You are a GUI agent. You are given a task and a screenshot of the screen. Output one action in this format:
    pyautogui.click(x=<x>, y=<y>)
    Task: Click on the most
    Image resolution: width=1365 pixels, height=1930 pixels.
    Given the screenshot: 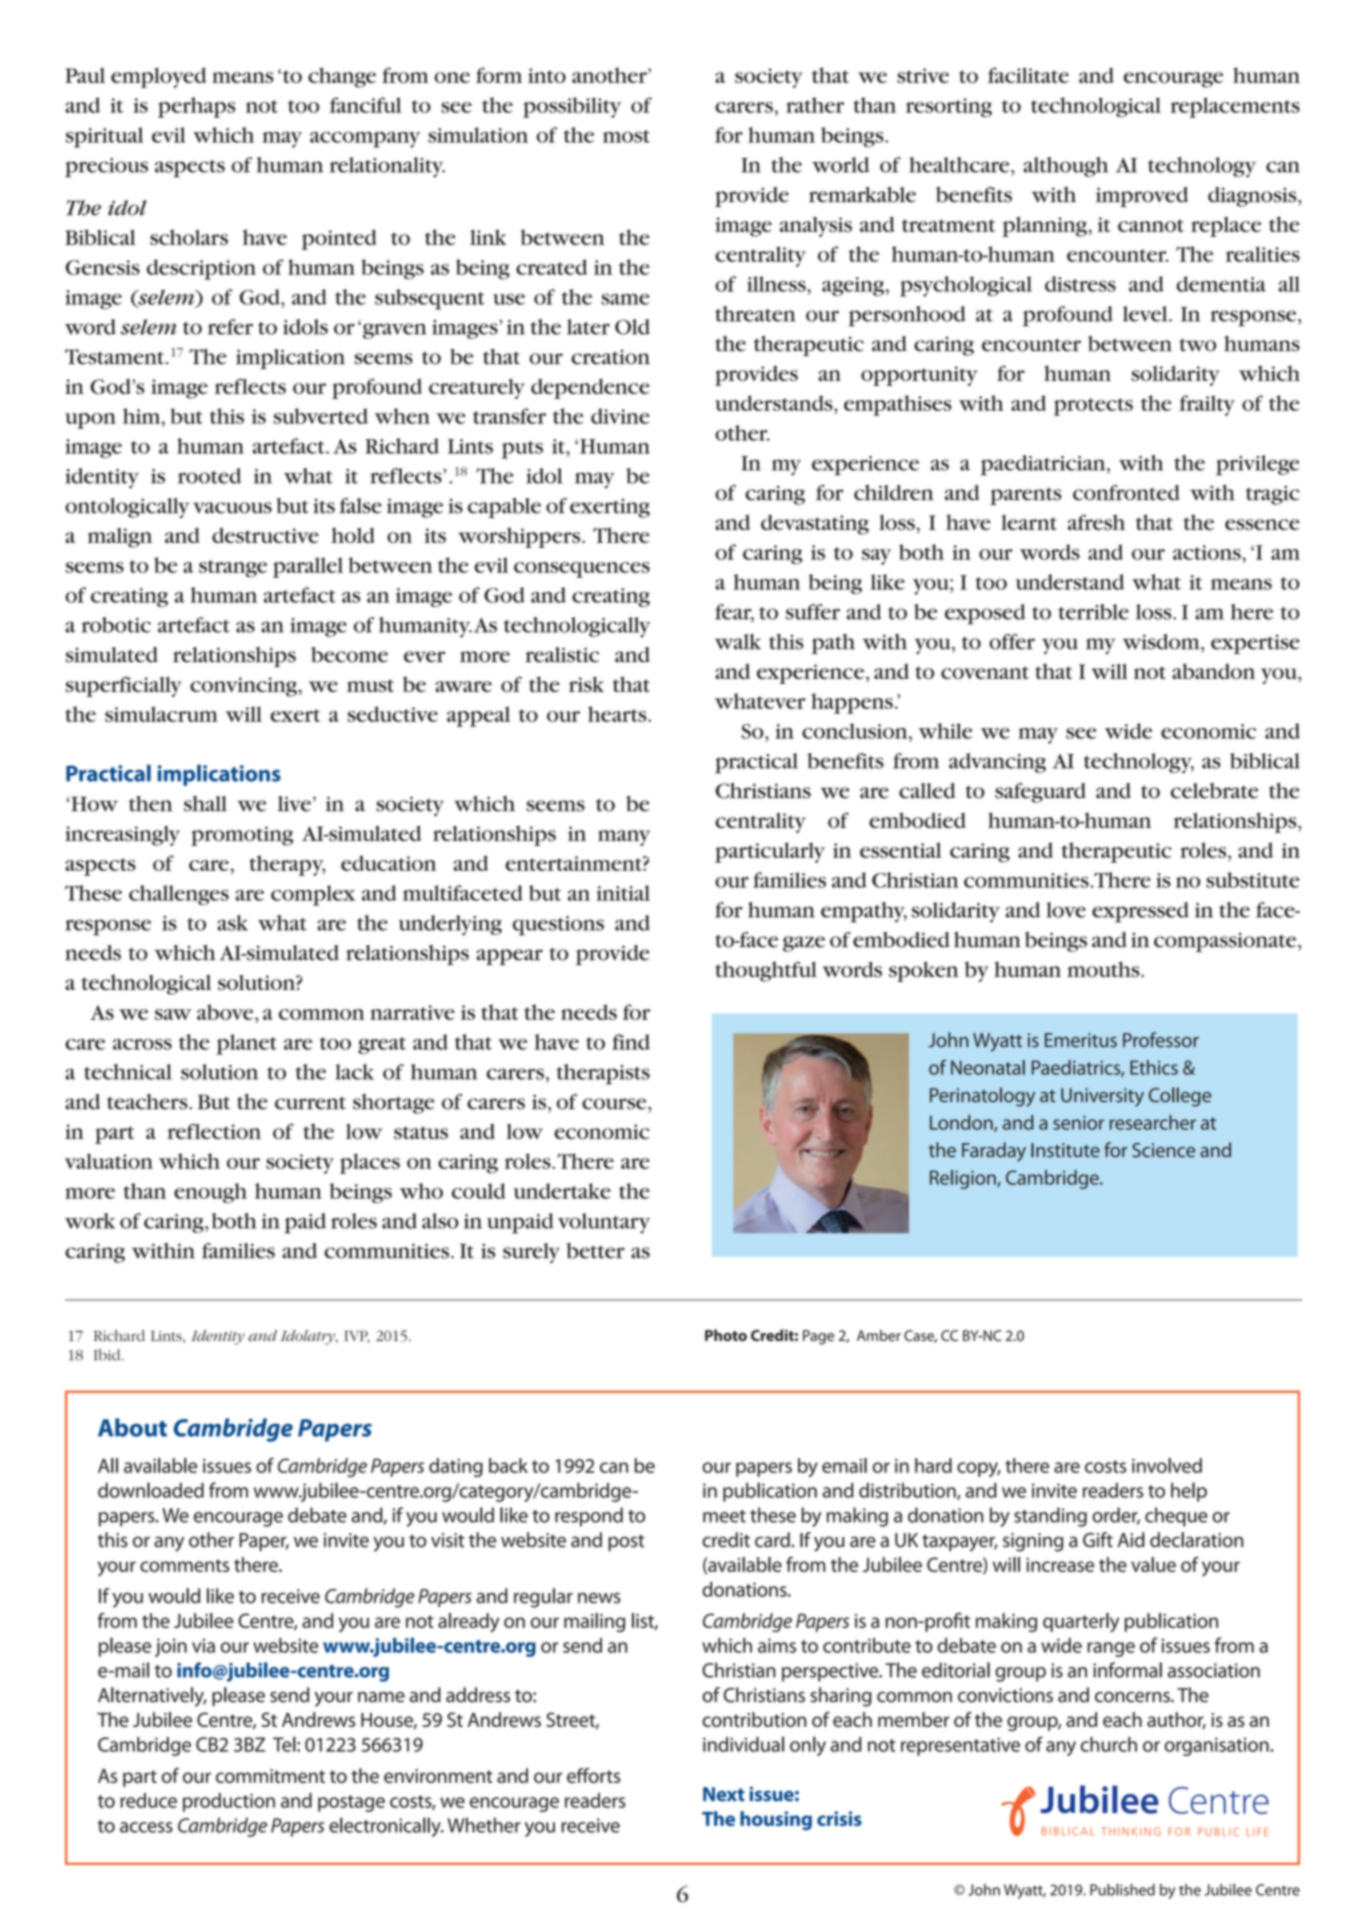 What is the action you would take?
    pyautogui.click(x=626, y=136)
